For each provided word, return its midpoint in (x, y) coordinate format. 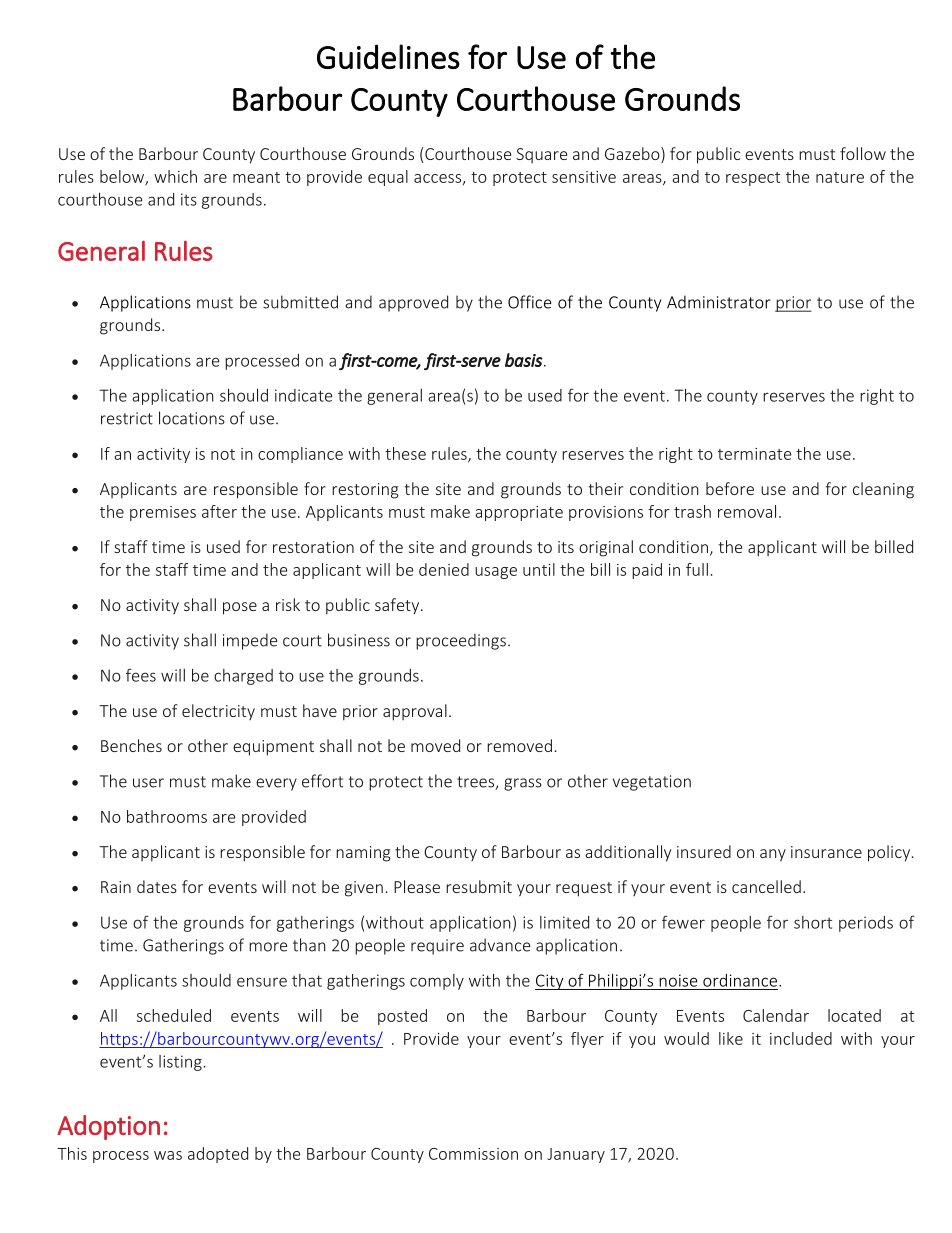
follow (863, 153)
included (801, 1038)
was (168, 1155)
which (175, 176)
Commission (473, 1154)
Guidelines (388, 56)
